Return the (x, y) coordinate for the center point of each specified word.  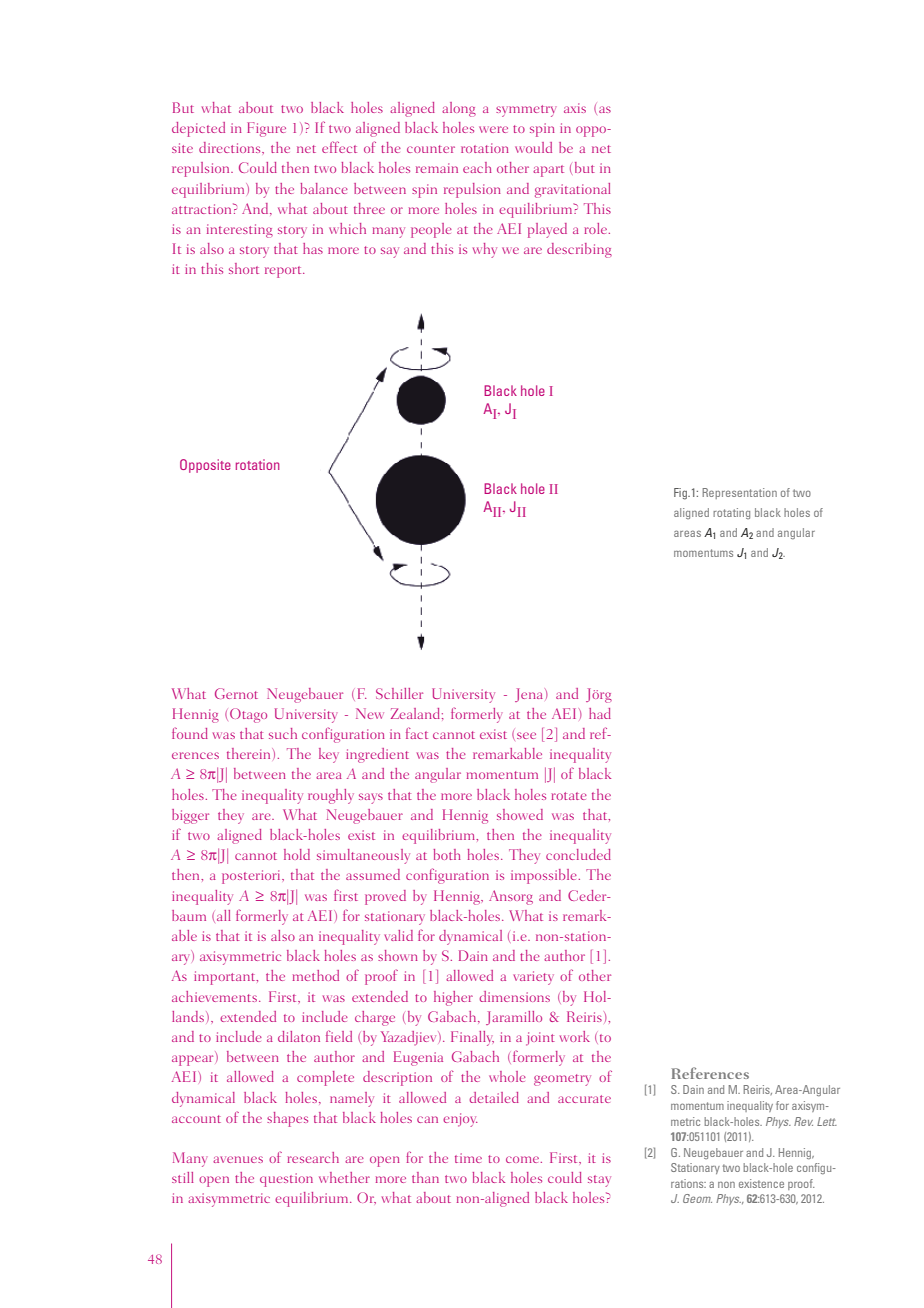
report (284, 272)
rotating (731, 513)
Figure (266, 129)
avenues (238, 1159)
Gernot (236, 693)
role (595, 228)
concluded (578, 854)
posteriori (252, 877)
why (485, 250)
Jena (530, 695)
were (493, 129)
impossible (544, 876)
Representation (739, 493)
